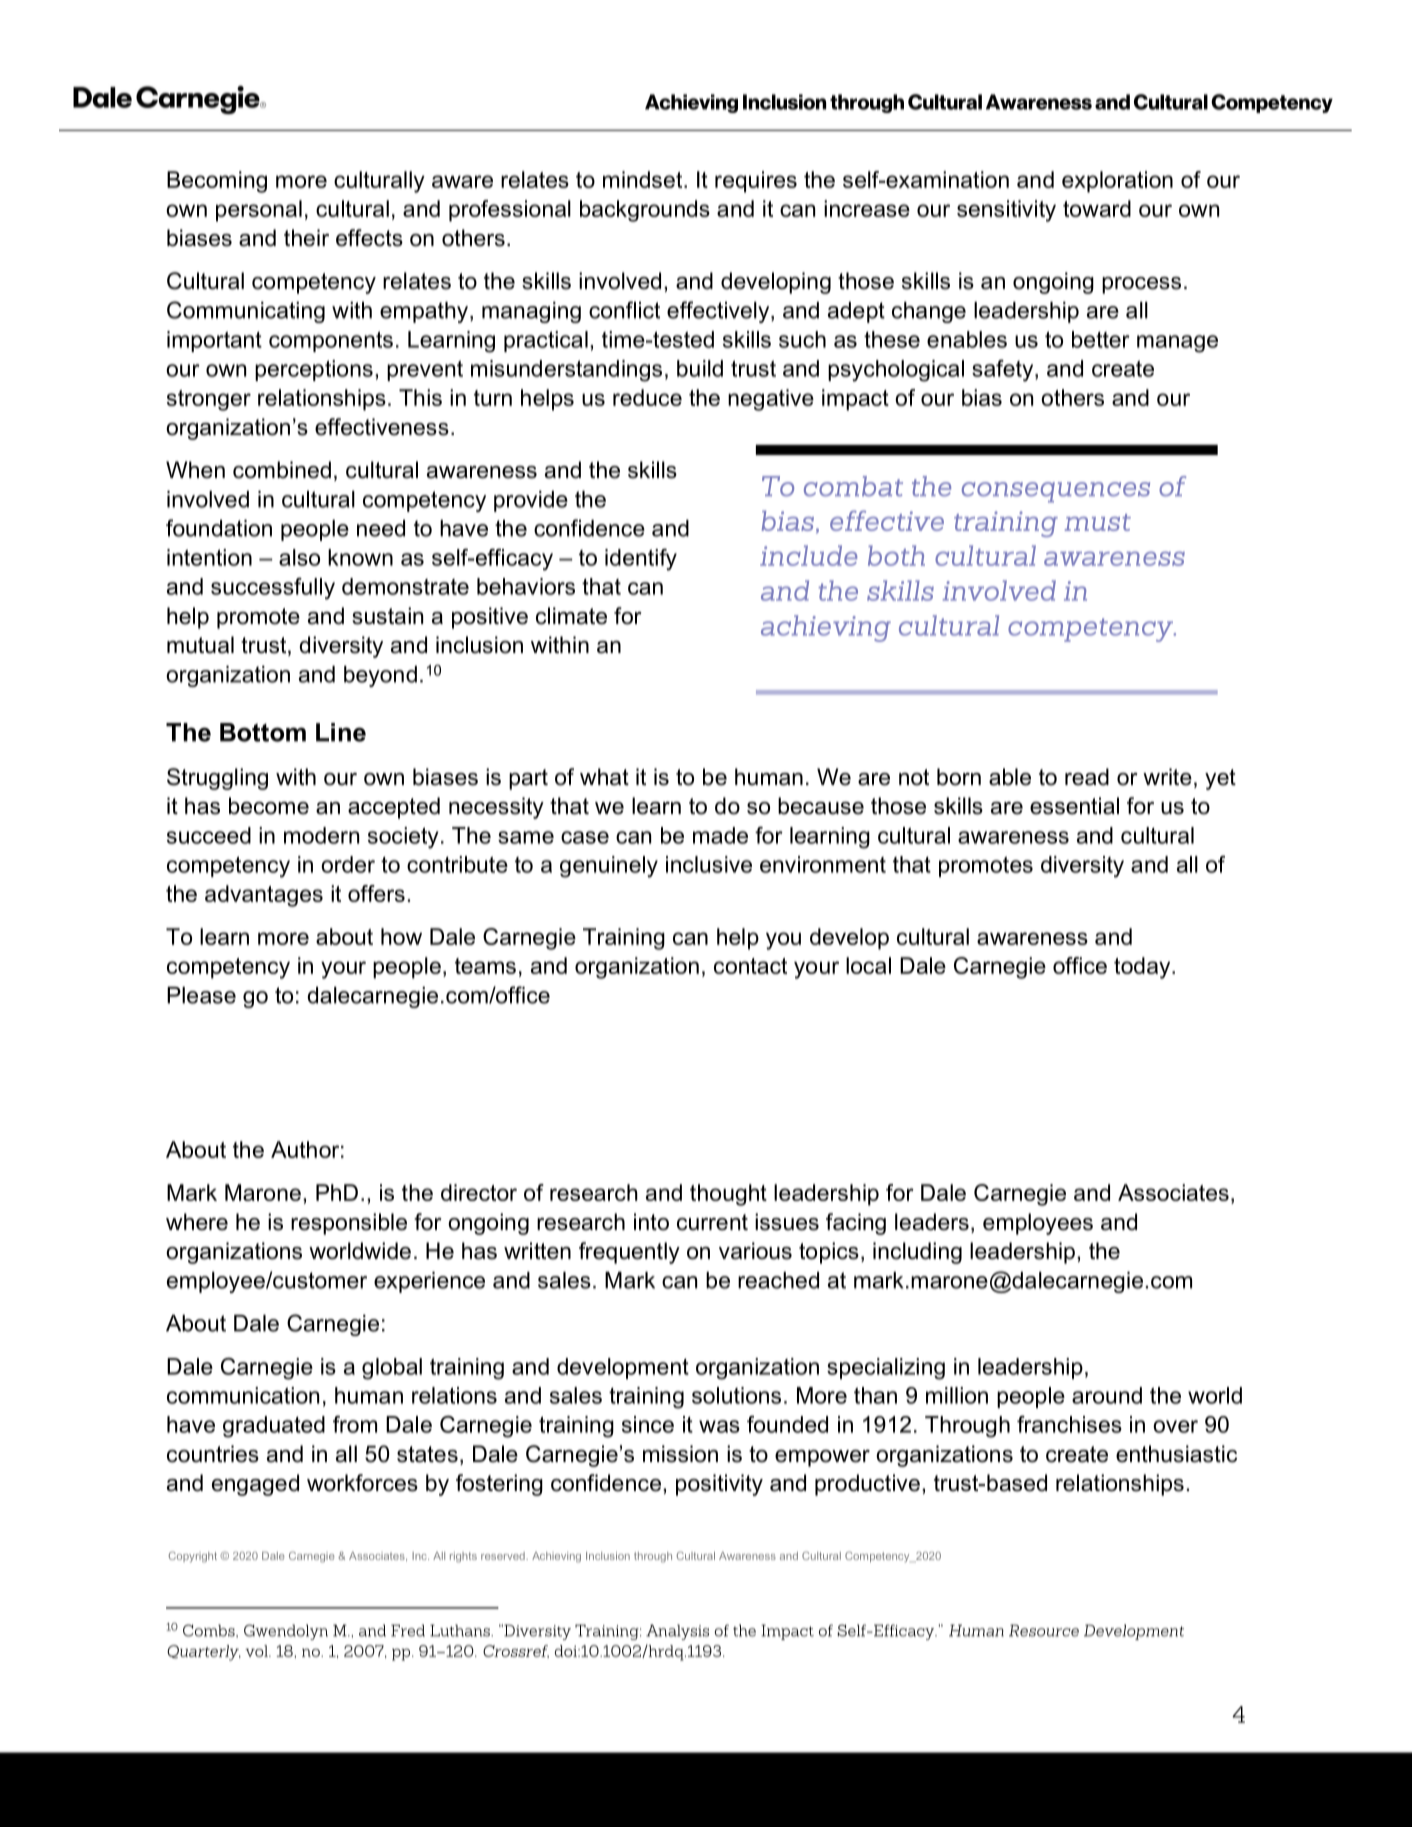 The height and width of the screenshot is (1827, 1412). Describe the element at coordinates (728, 1195) in the screenshot. I see `thought` at that location.
